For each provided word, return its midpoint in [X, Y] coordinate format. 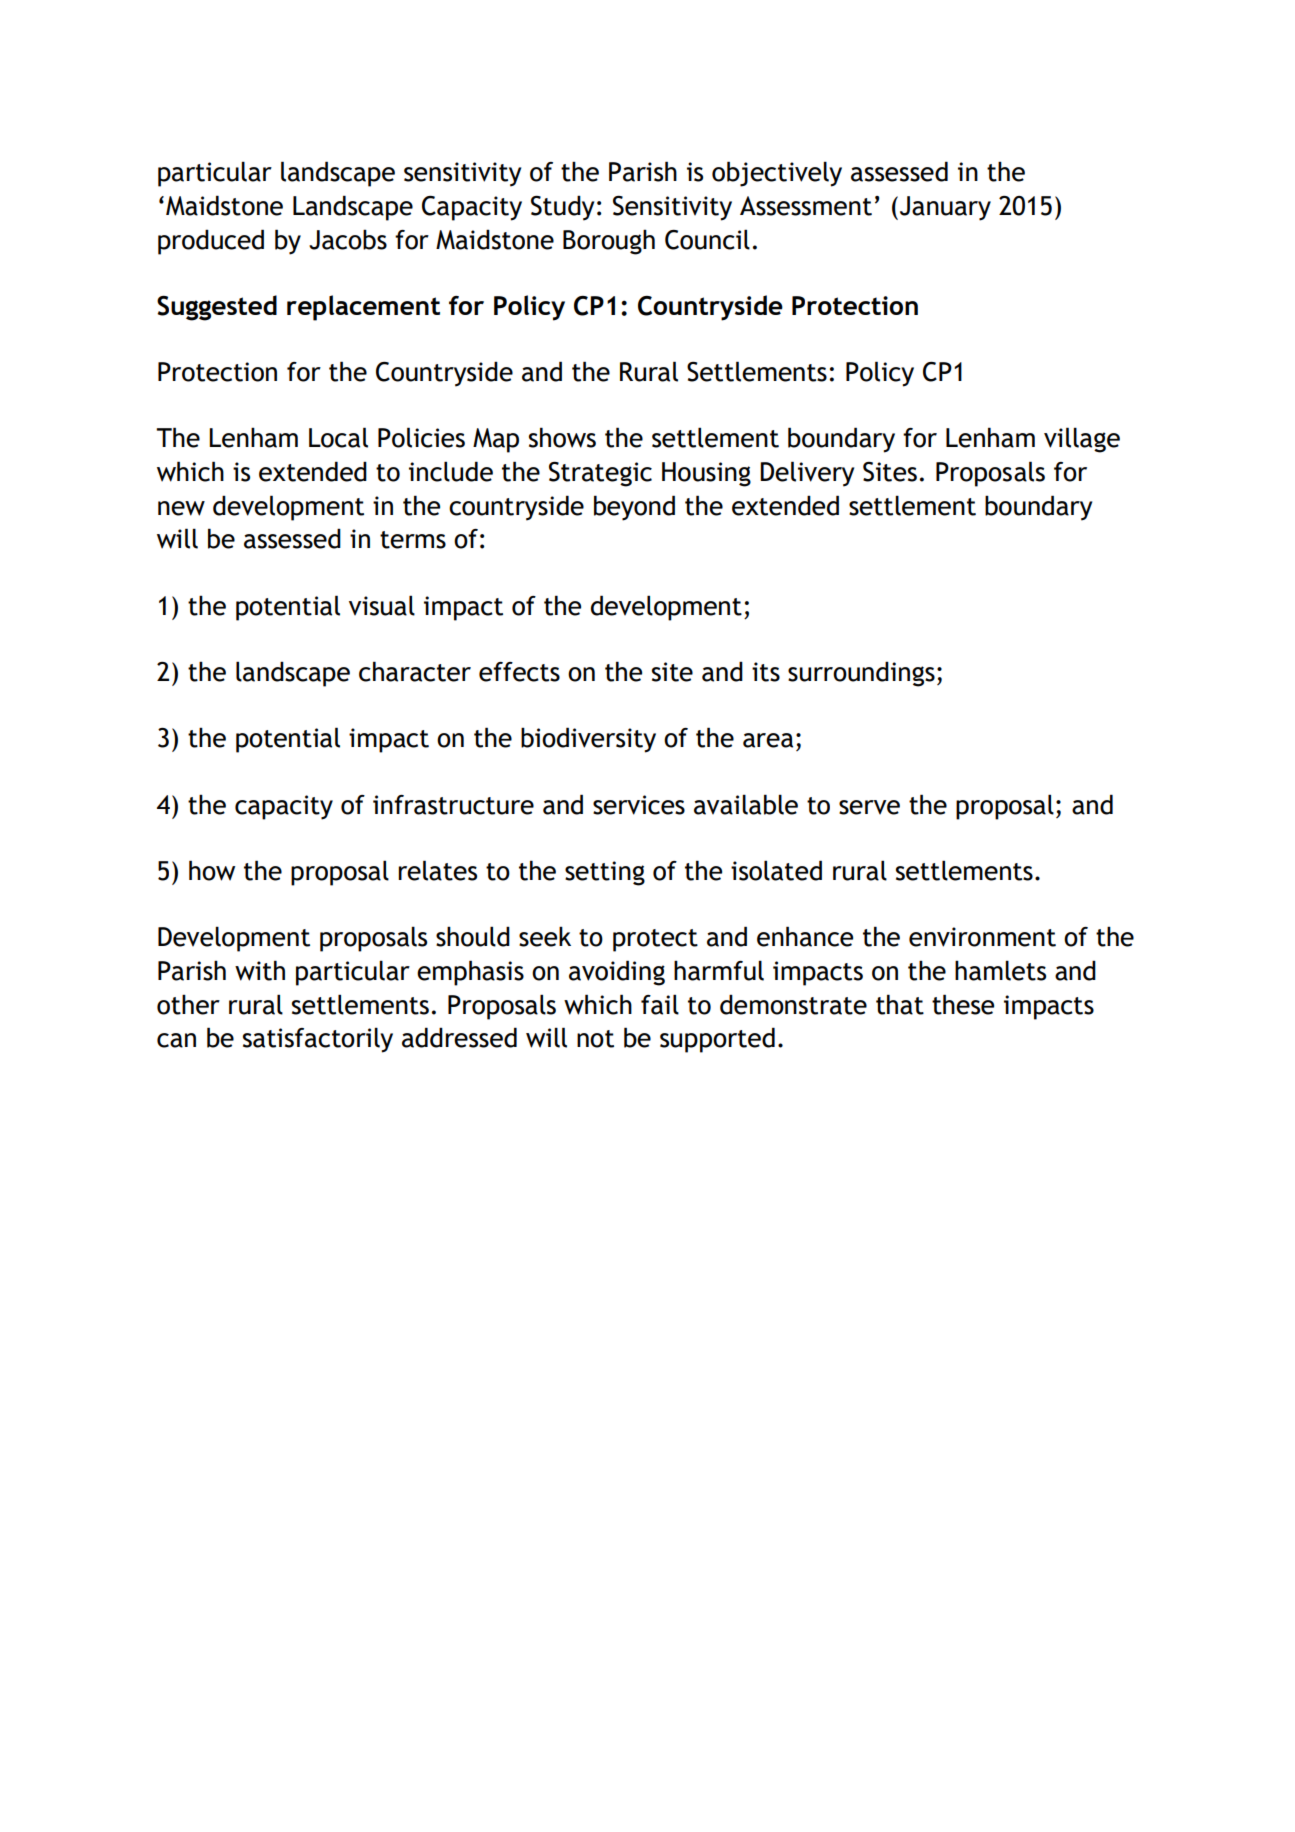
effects [519, 672]
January [945, 208]
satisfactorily [318, 1040]
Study [562, 208]
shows [562, 437]
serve [869, 807]
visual [382, 605]
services [639, 805]
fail [660, 1004]
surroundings [861, 674]
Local [338, 437]
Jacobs [348, 239]
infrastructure [453, 805]
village [1082, 440]
